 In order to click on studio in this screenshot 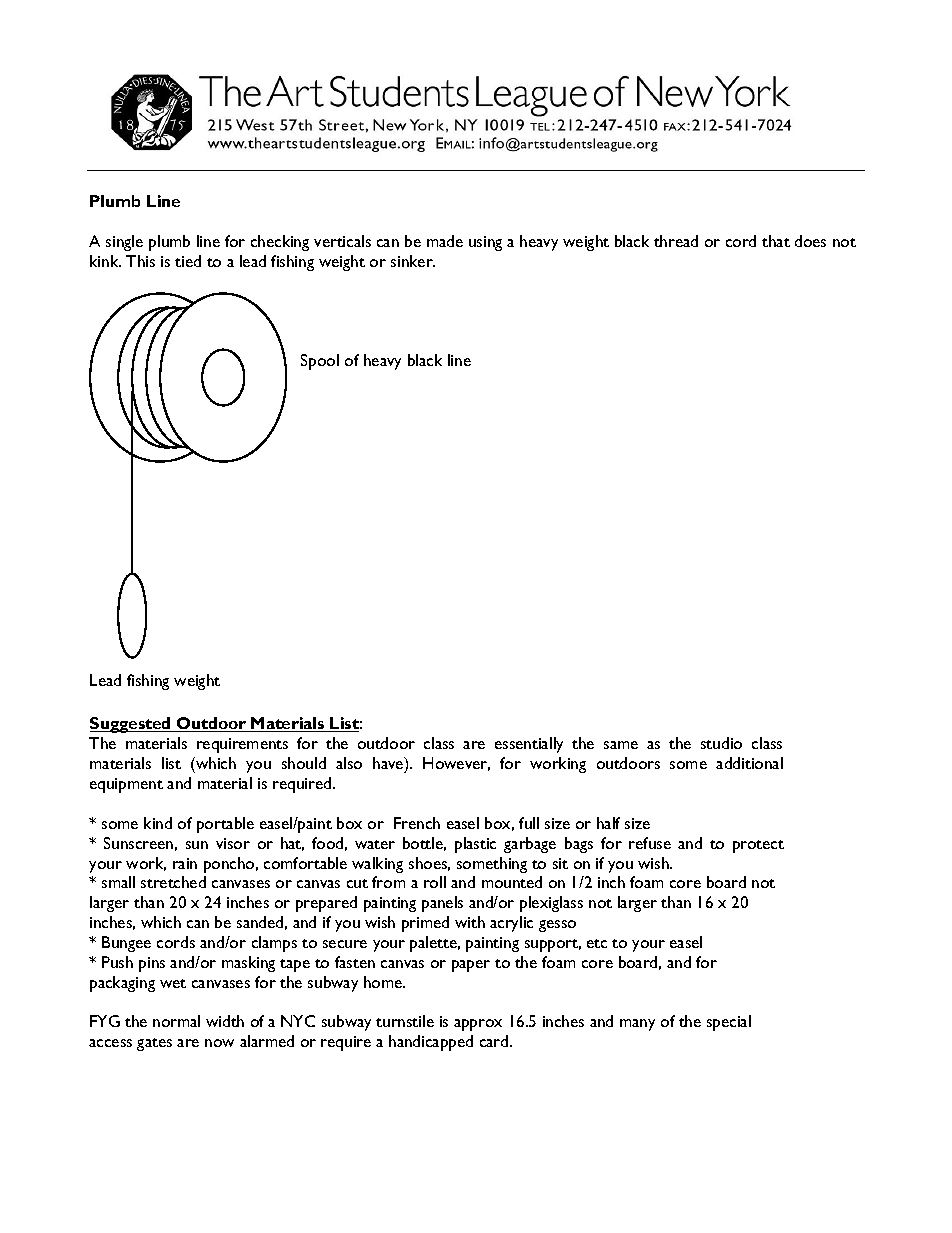, I will do `click(721, 743)`.
